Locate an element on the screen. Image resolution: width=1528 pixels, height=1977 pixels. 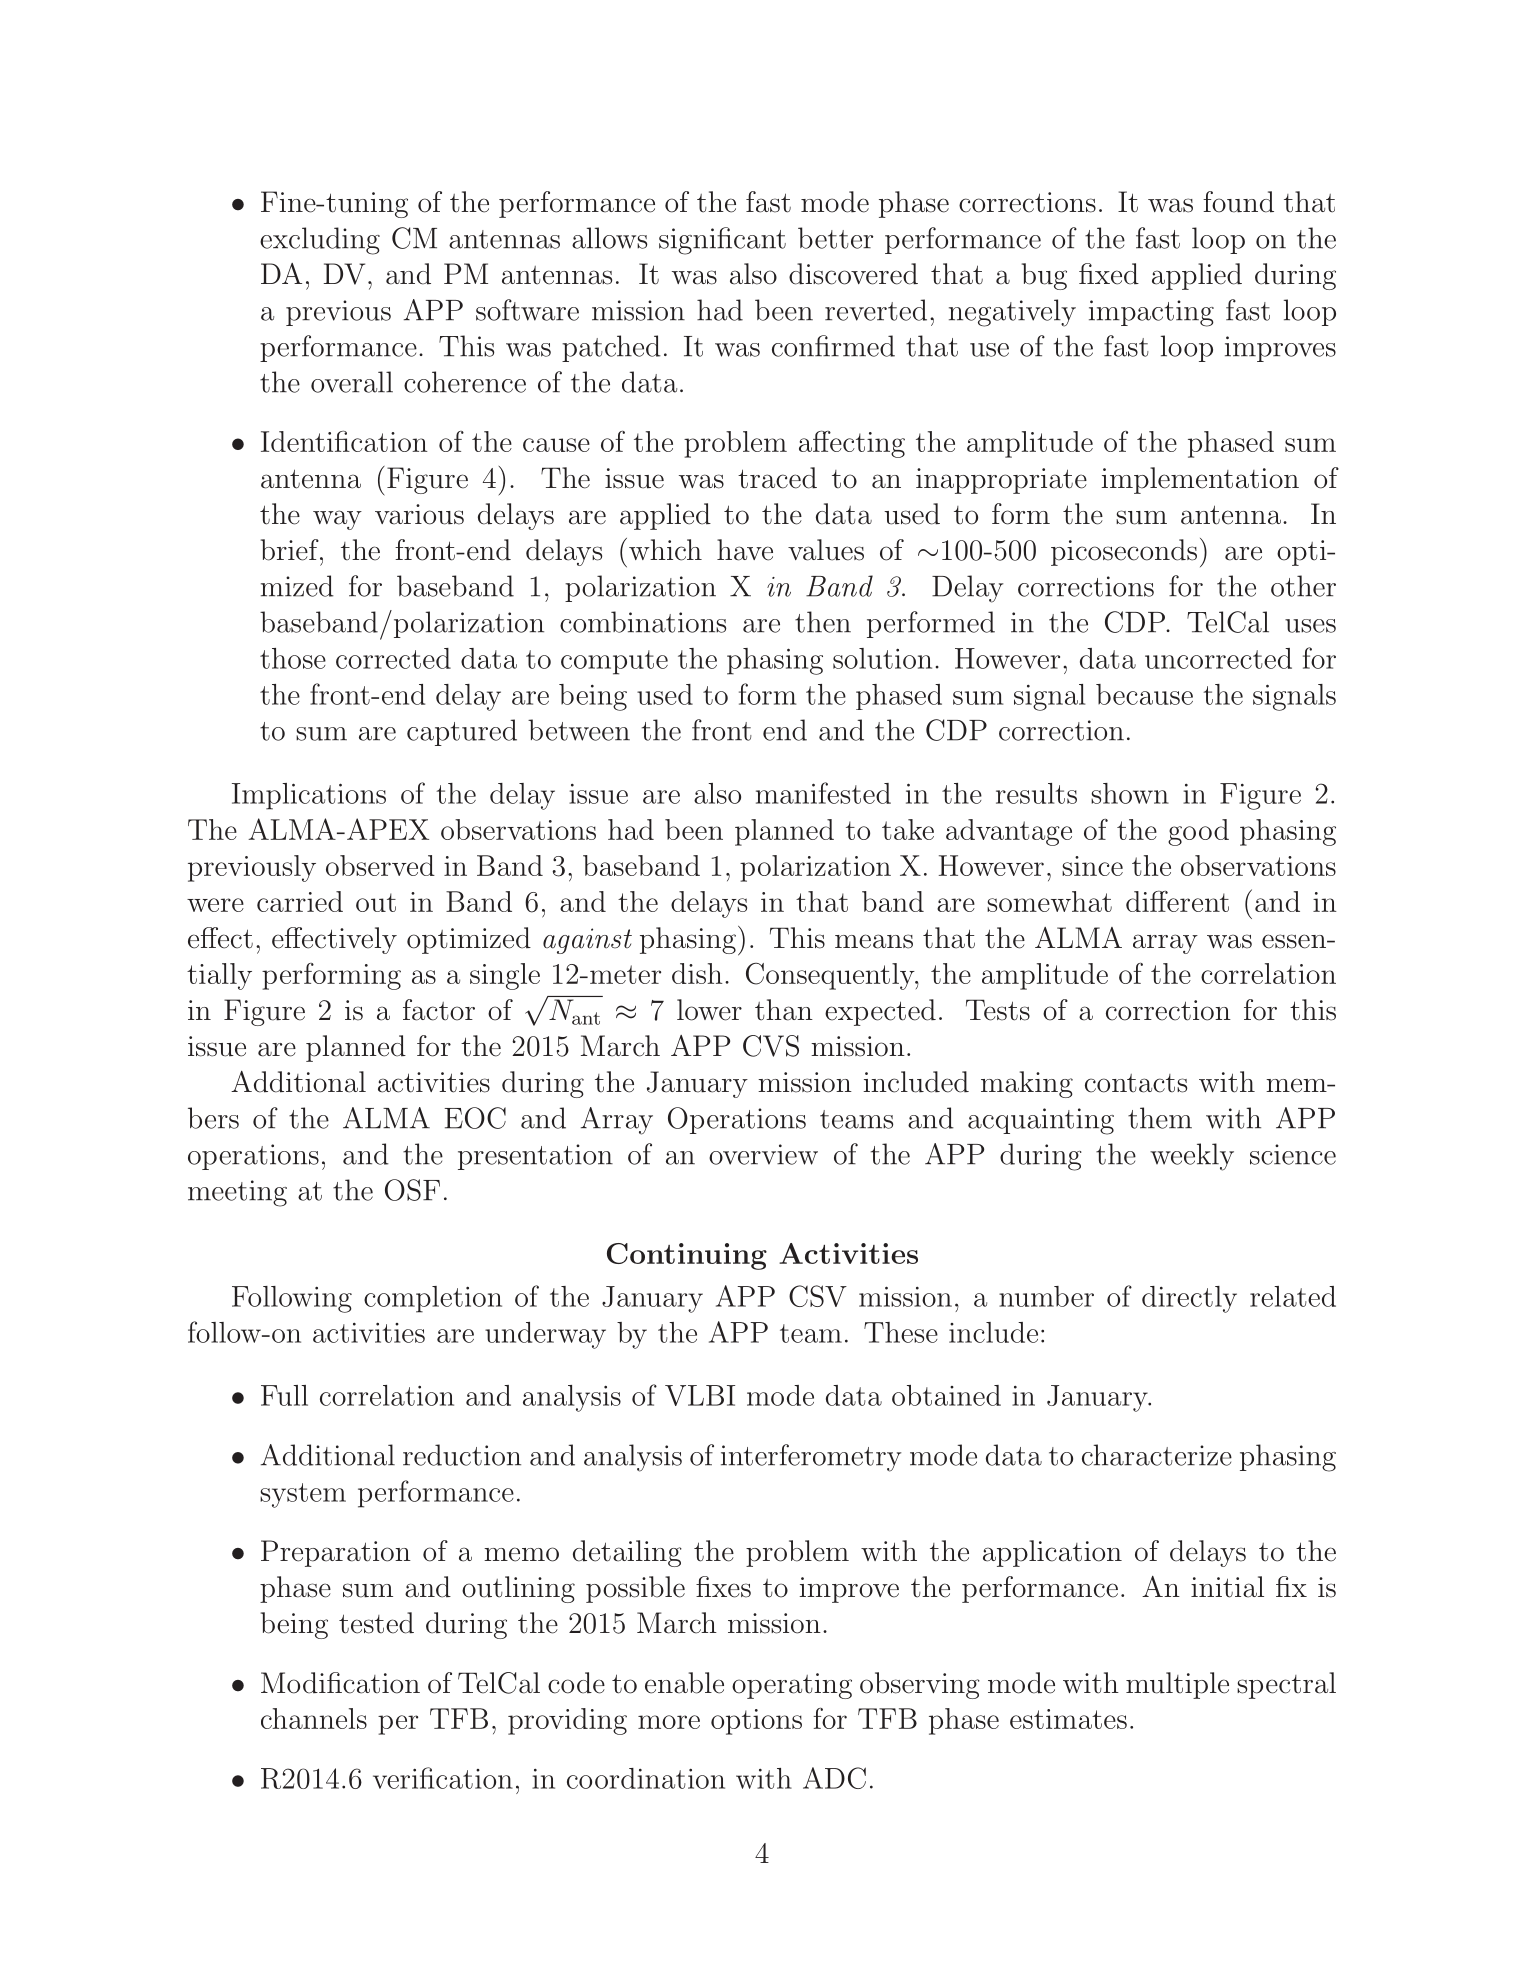
significant is located at coordinates (722, 241).
